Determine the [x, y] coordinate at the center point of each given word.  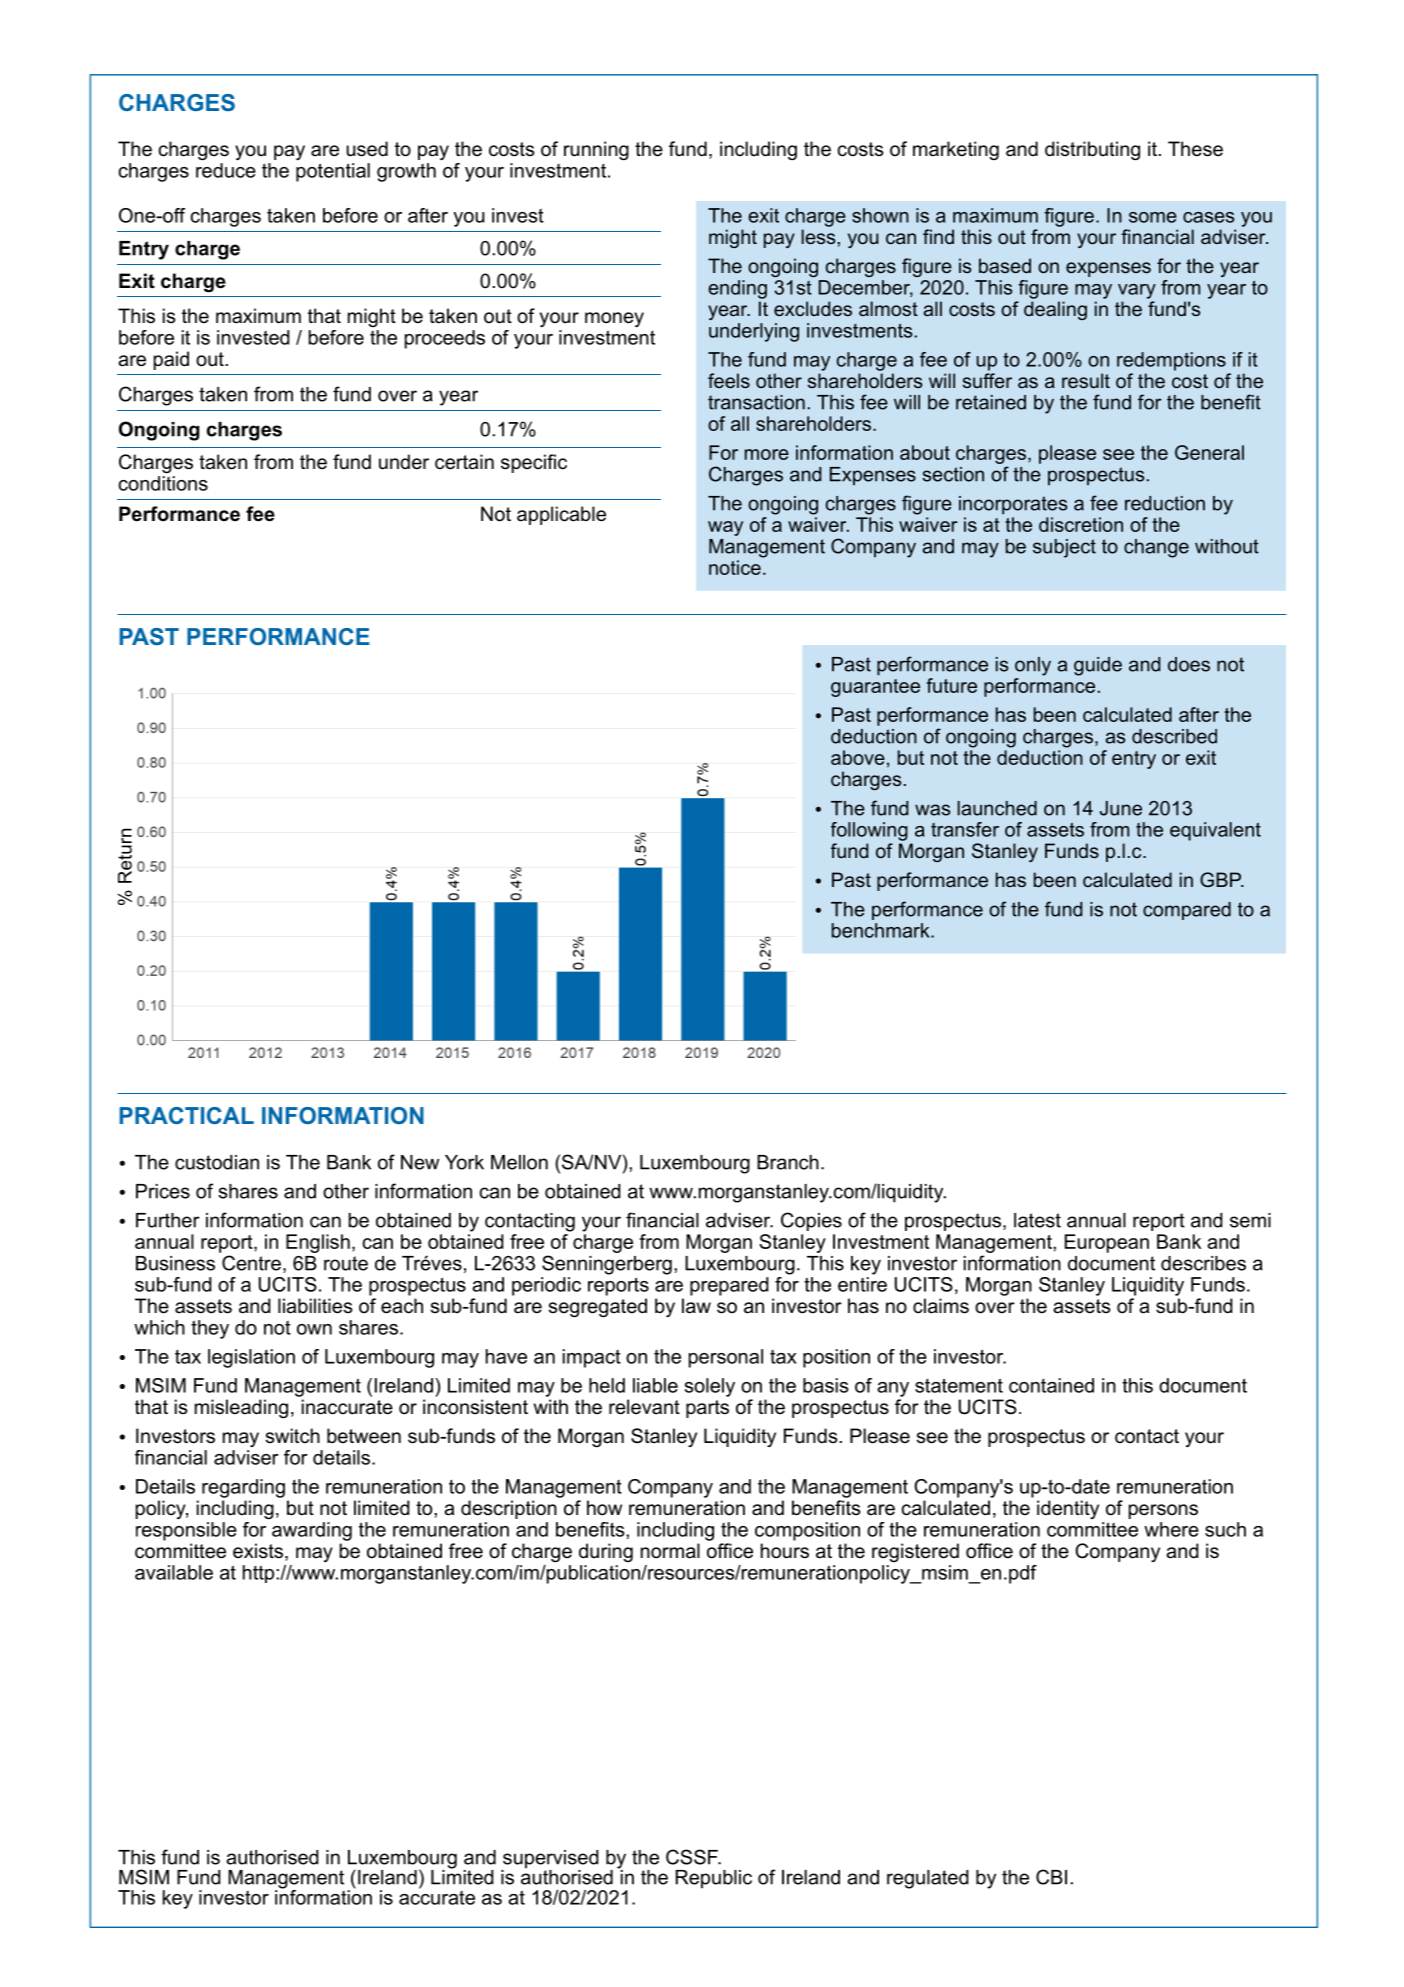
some [1153, 217]
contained [1051, 1385]
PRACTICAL [187, 1115]
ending [737, 289]
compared [1187, 911]
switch [293, 1436]
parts [707, 1409]
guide [1098, 666]
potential [333, 172]
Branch [788, 1162]
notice [735, 567]
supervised [550, 1860]
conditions [163, 483]
